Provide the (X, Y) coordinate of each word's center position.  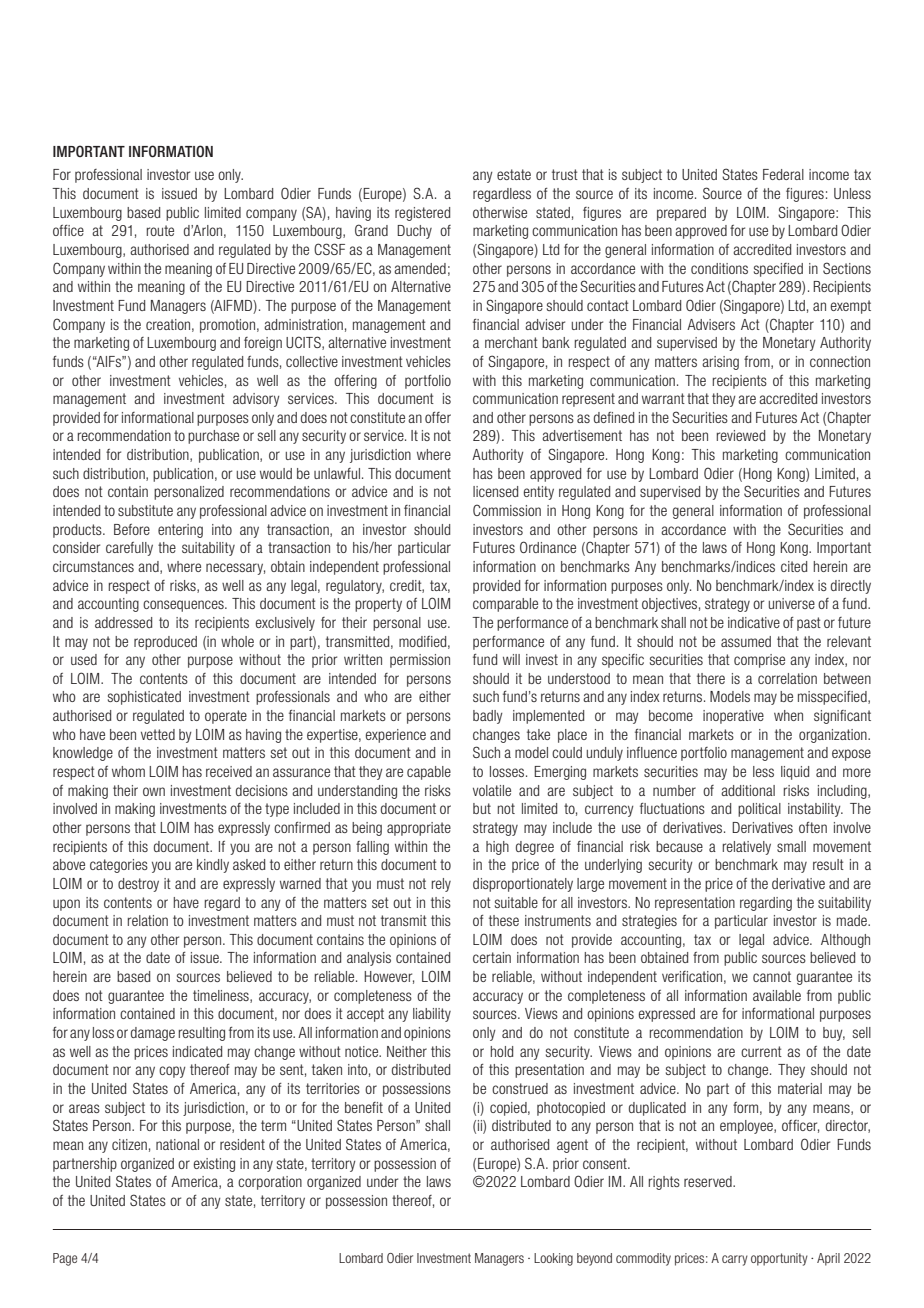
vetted (158, 734)
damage (153, 1034)
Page (65, 1259)
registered (422, 214)
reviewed (741, 435)
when (788, 715)
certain (492, 957)
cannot (772, 976)
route (160, 230)
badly (488, 717)
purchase (213, 437)
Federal (783, 174)
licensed (495, 491)
